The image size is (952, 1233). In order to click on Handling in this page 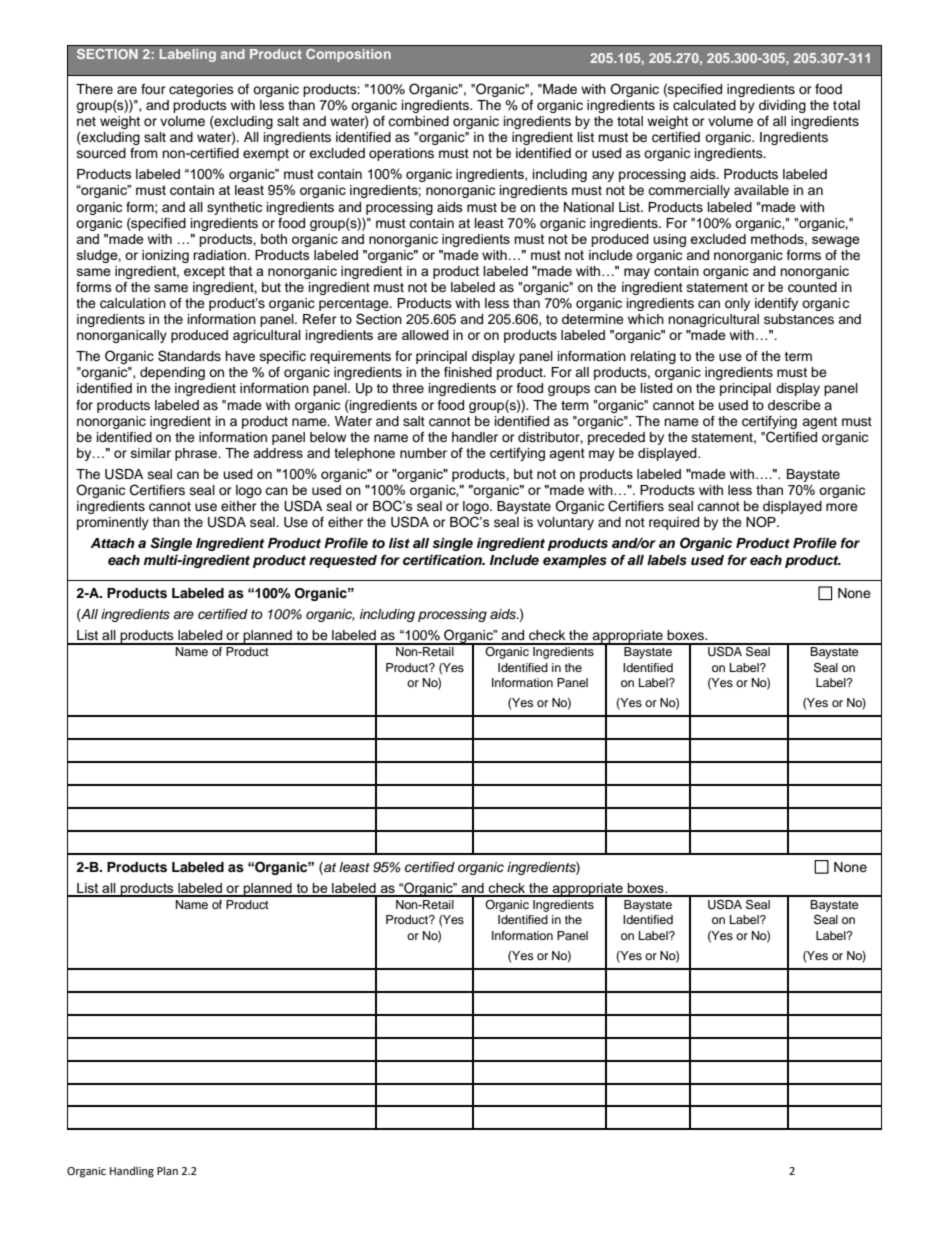, I will do `click(132, 1172)`.
